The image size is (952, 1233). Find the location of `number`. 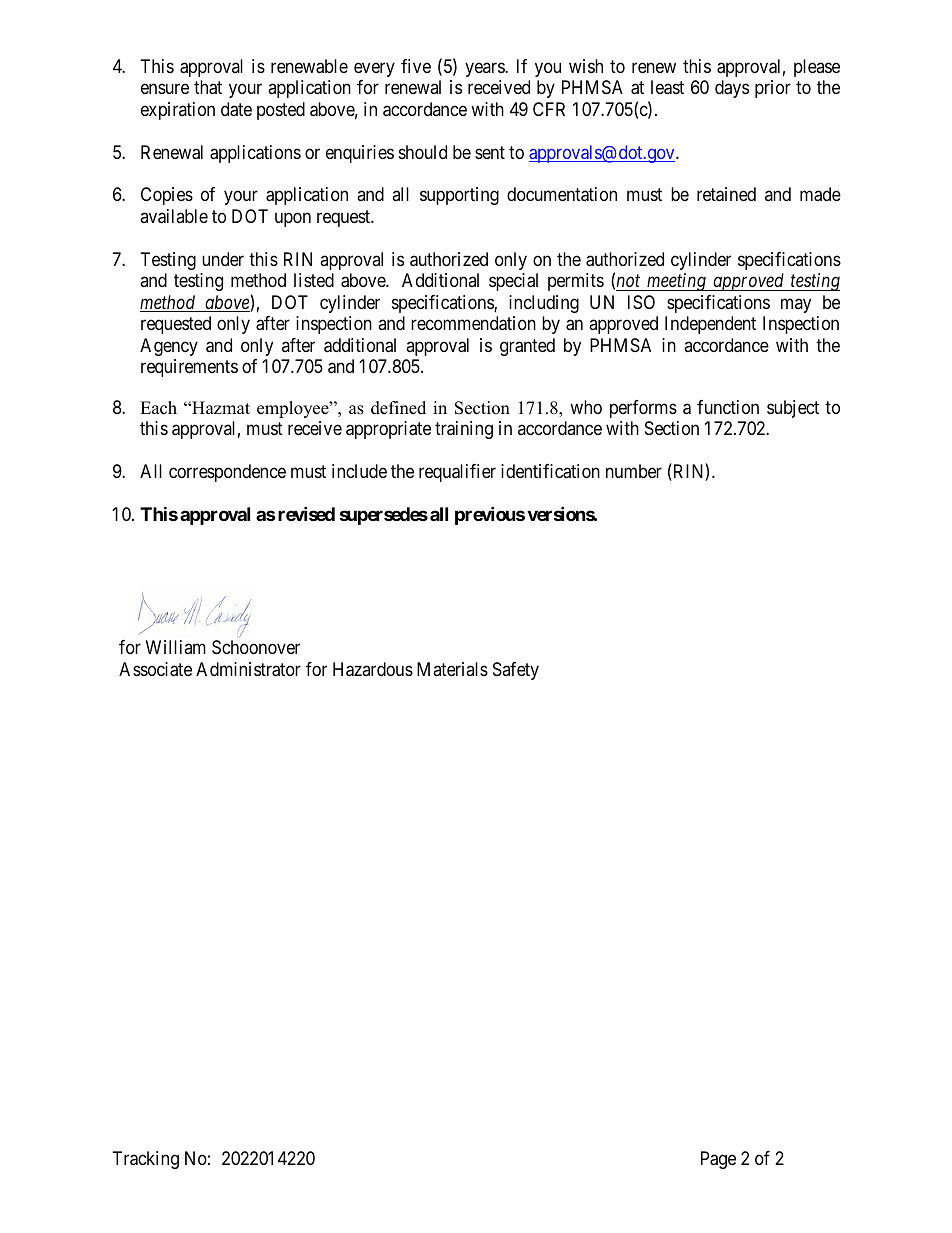

number is located at coordinates (634, 471).
